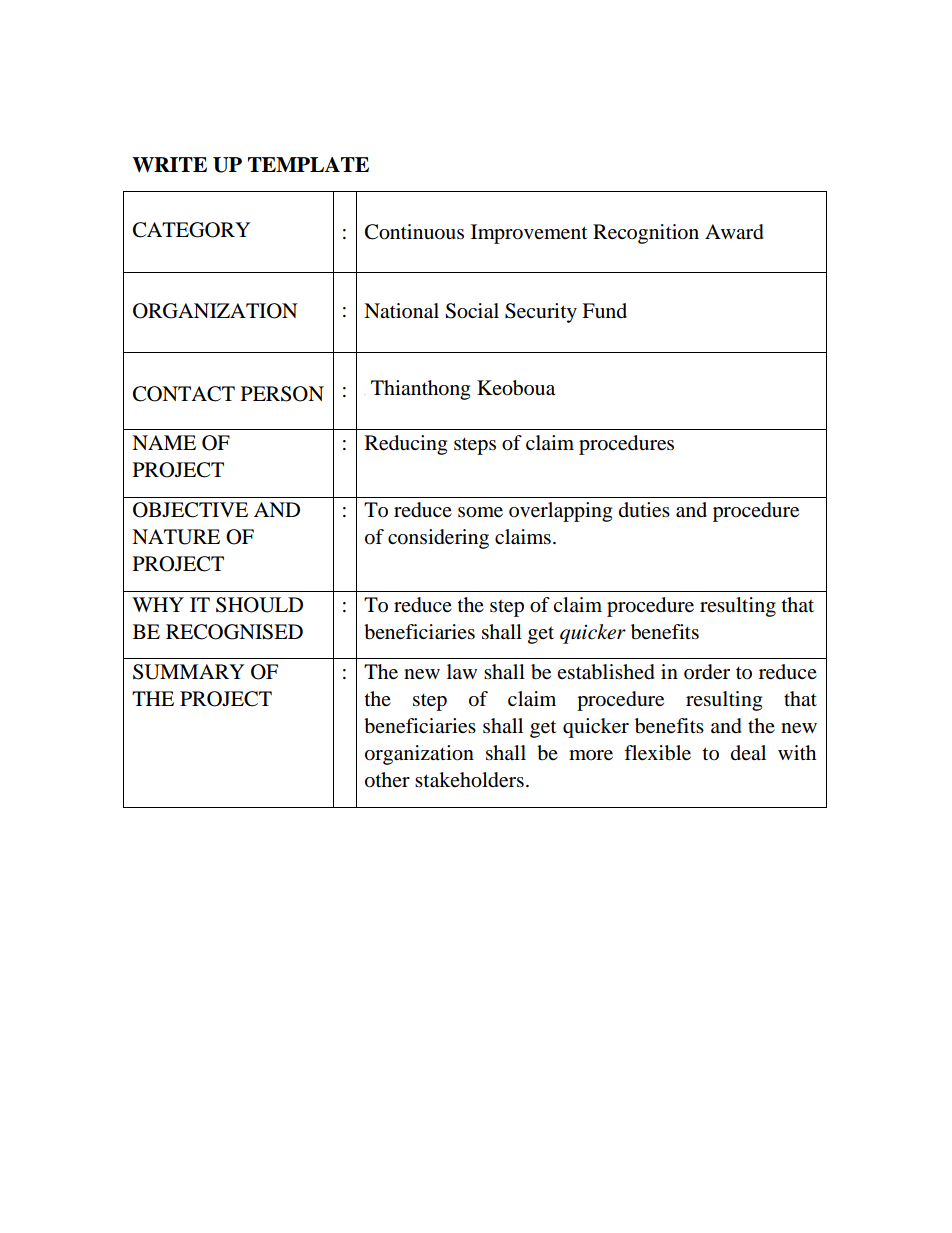 This screenshot has width=952, height=1233. Describe the element at coordinates (169, 165) in the screenshot. I see `WRITE` at that location.
